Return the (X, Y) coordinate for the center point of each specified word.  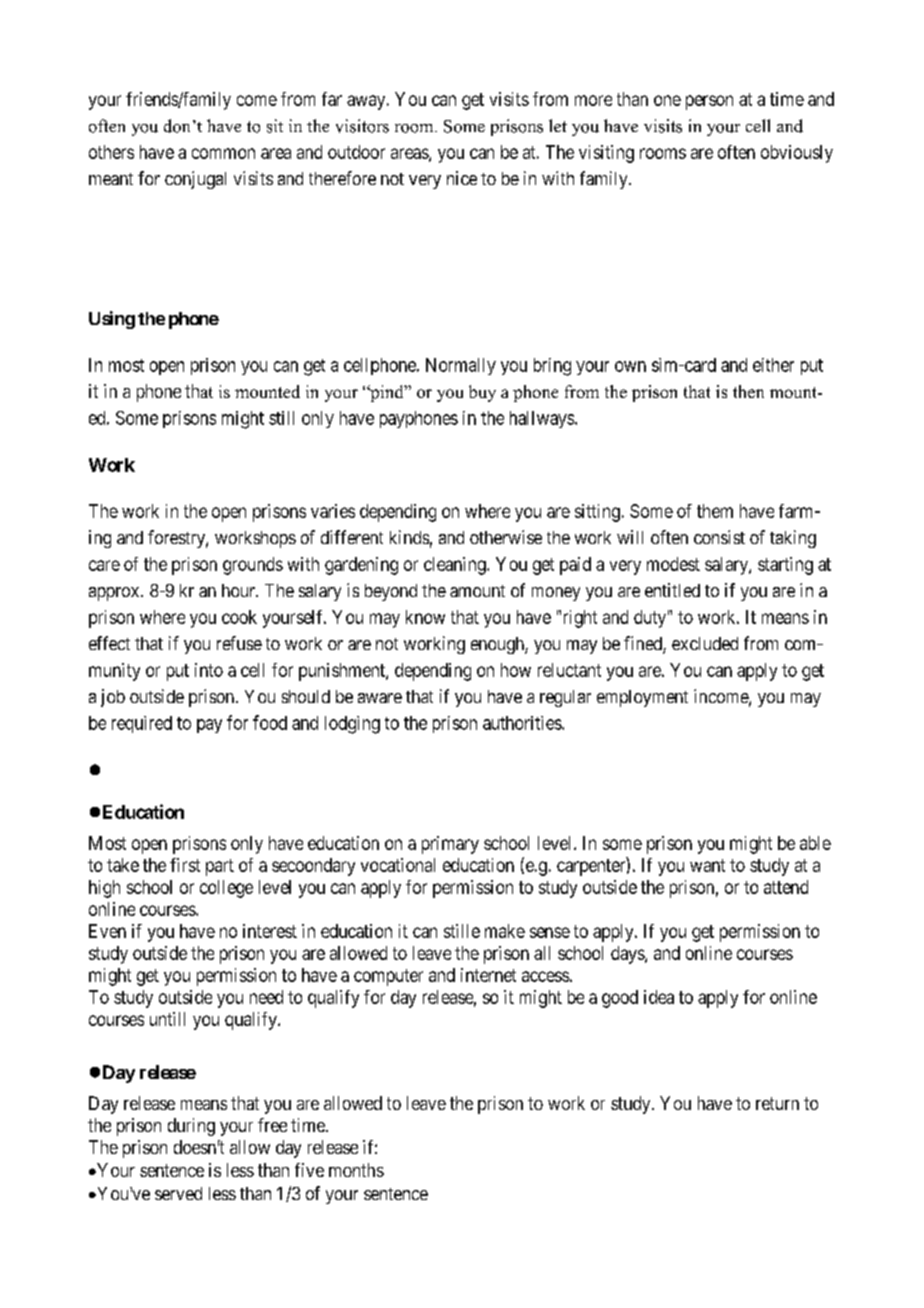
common (223, 153)
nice (462, 178)
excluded (705, 643)
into (209, 670)
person (709, 102)
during (191, 1127)
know (425, 617)
